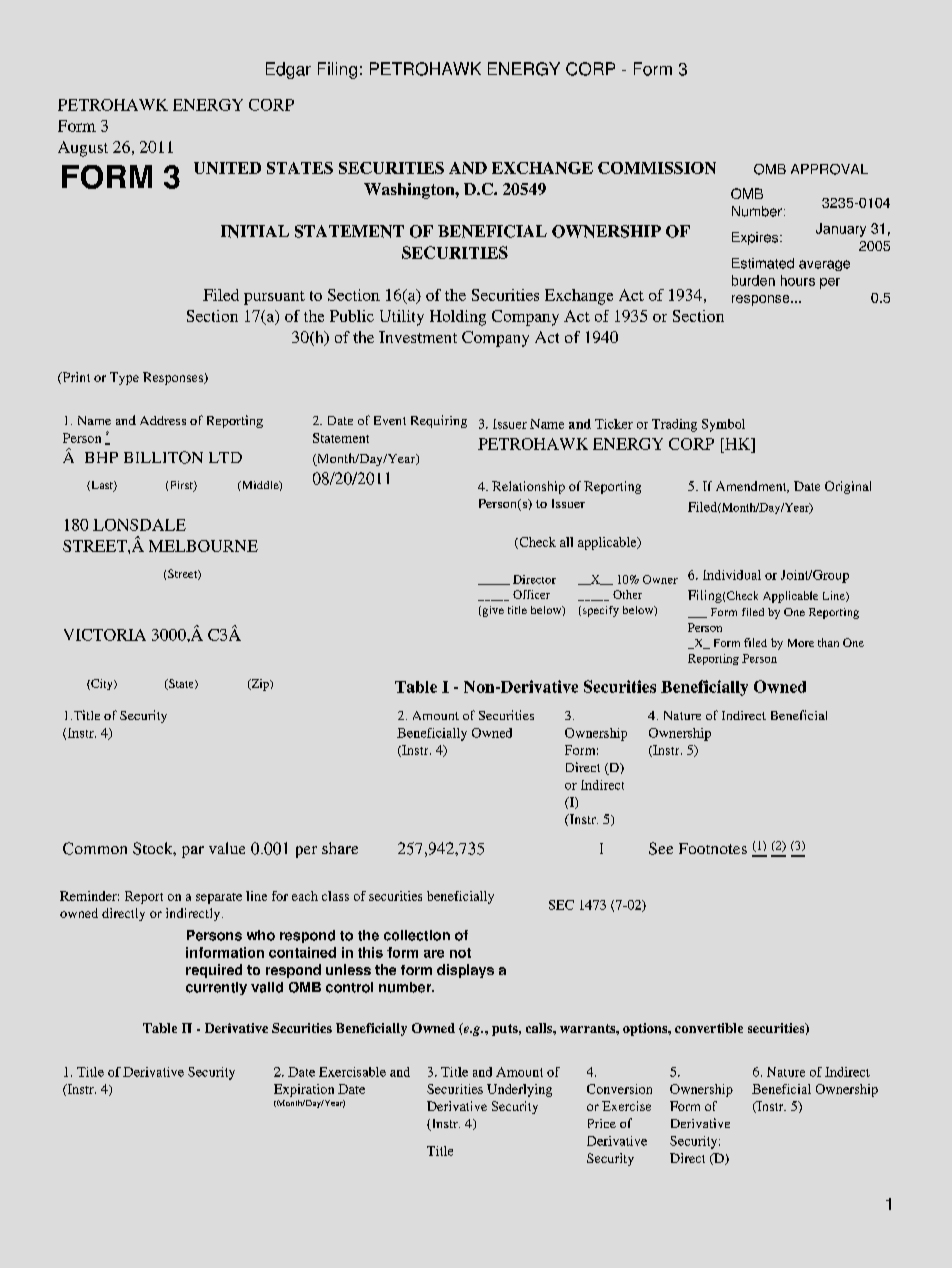  Describe the element at coordinates (753, 280) in the screenshot. I see `burden` at that location.
